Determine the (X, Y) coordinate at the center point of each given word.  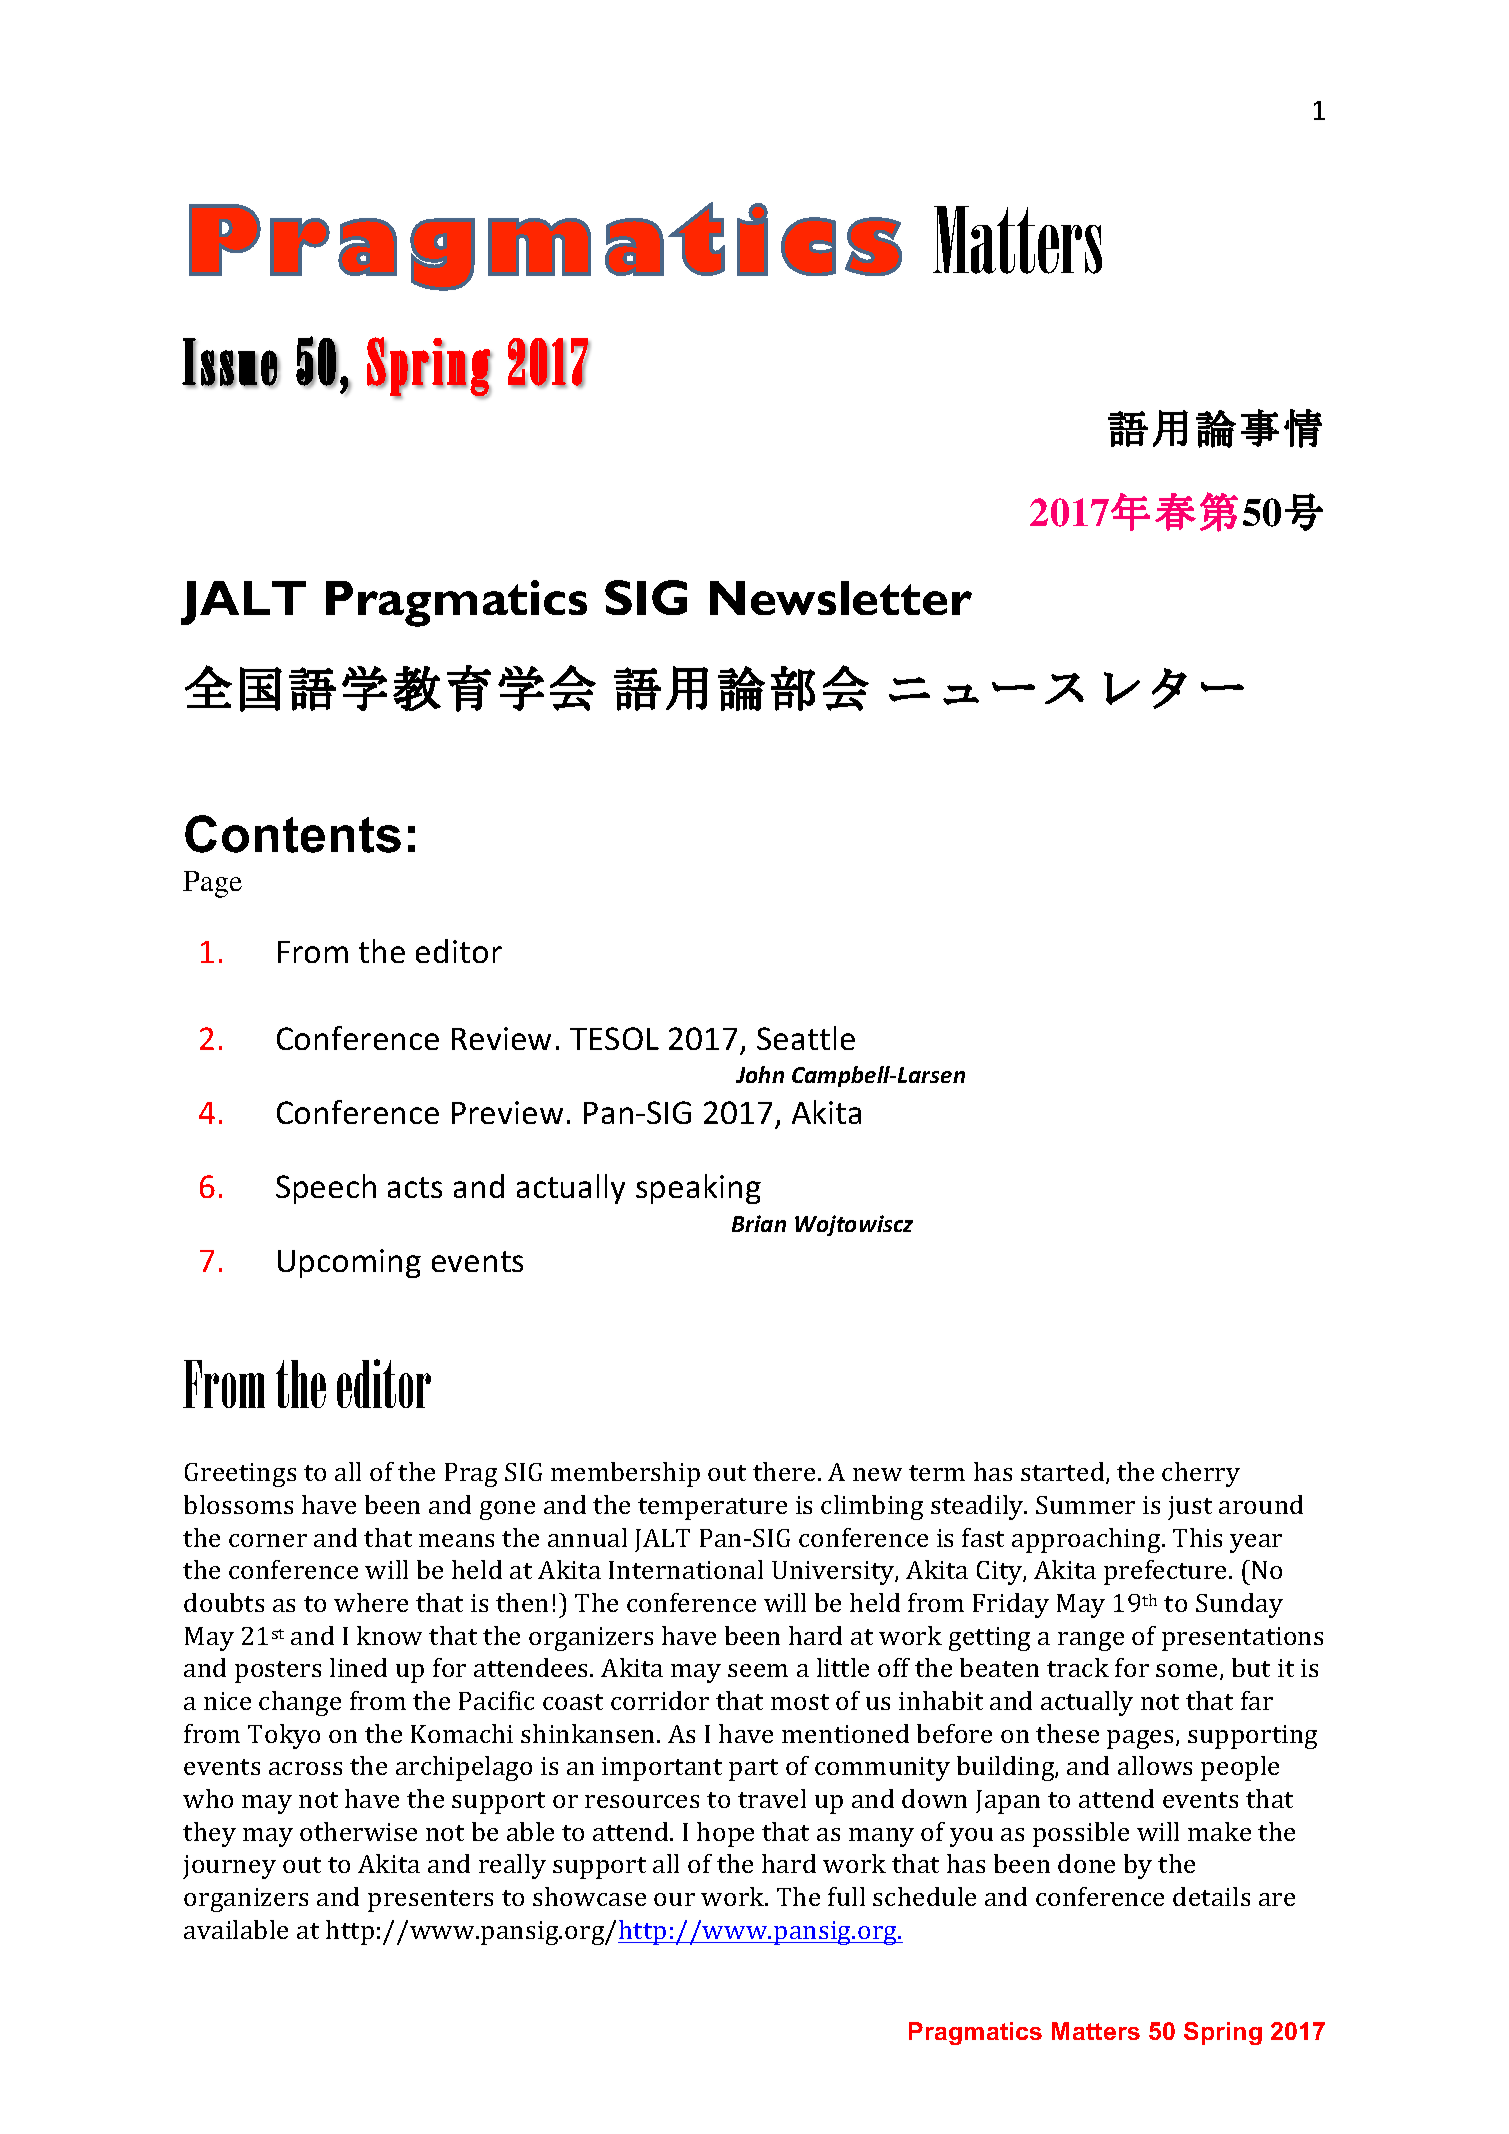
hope (725, 1834)
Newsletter (841, 598)
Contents (293, 834)
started (1064, 1473)
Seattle (806, 1038)
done (1086, 1863)
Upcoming (349, 1263)
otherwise (358, 1831)
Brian (759, 1223)
